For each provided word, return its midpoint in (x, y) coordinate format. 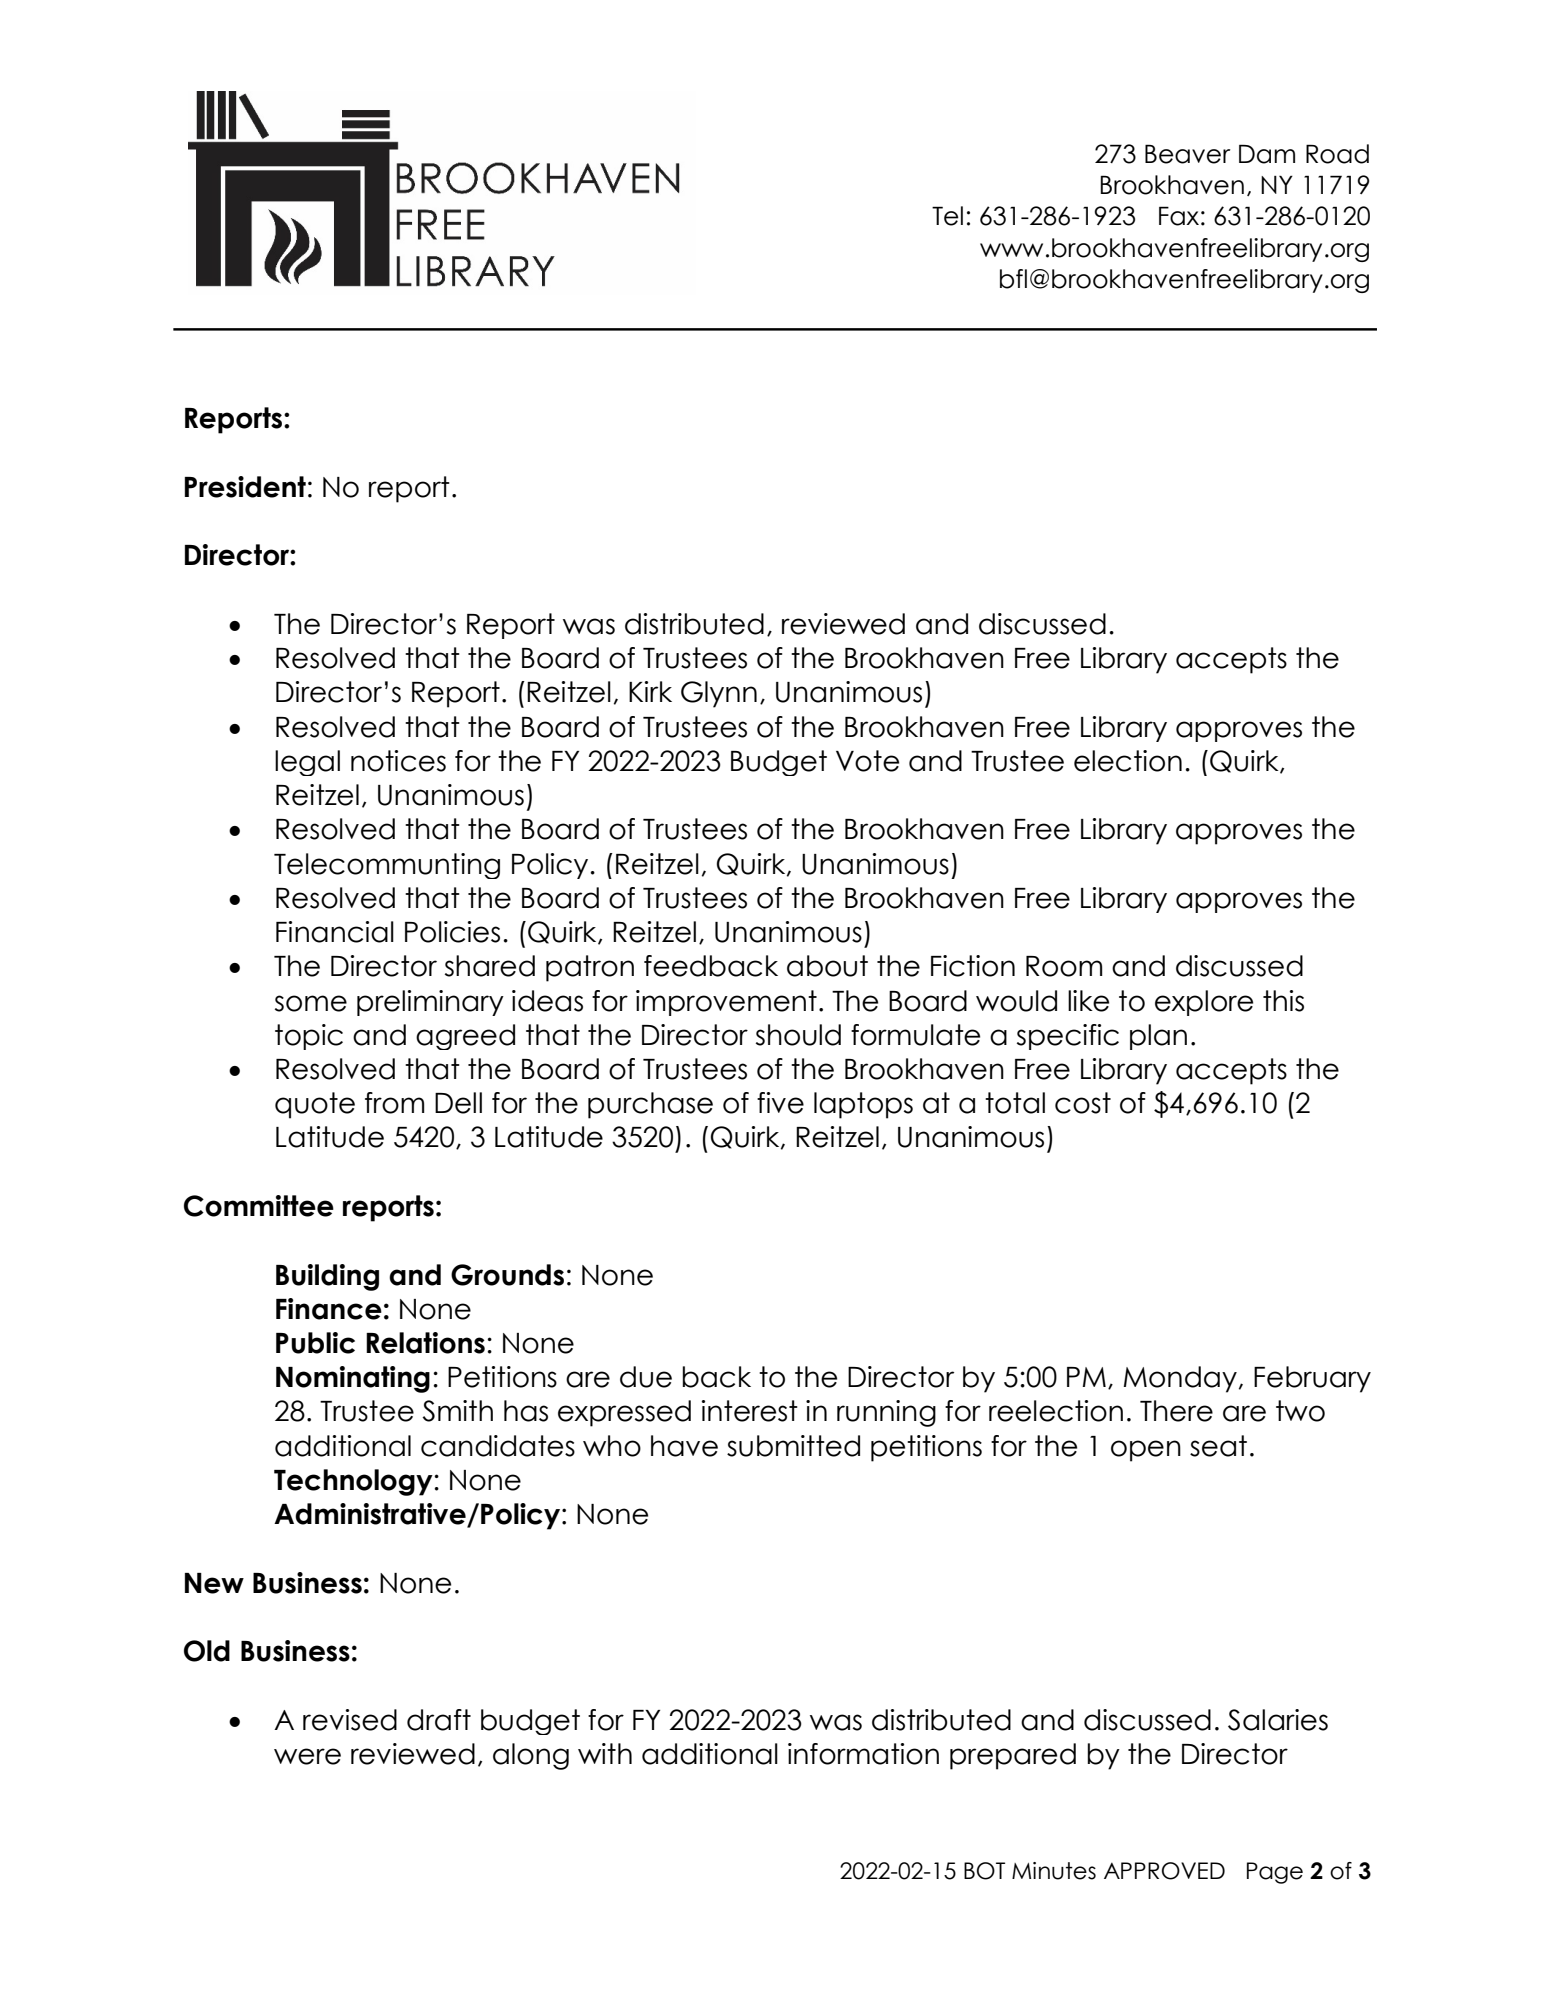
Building (327, 1277)
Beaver (1187, 154)
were (307, 1756)
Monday (1180, 1379)
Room (1064, 966)
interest (749, 1411)
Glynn (719, 694)
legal (307, 763)
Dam (1267, 154)
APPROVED (1164, 1871)
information (863, 1754)
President (245, 487)
